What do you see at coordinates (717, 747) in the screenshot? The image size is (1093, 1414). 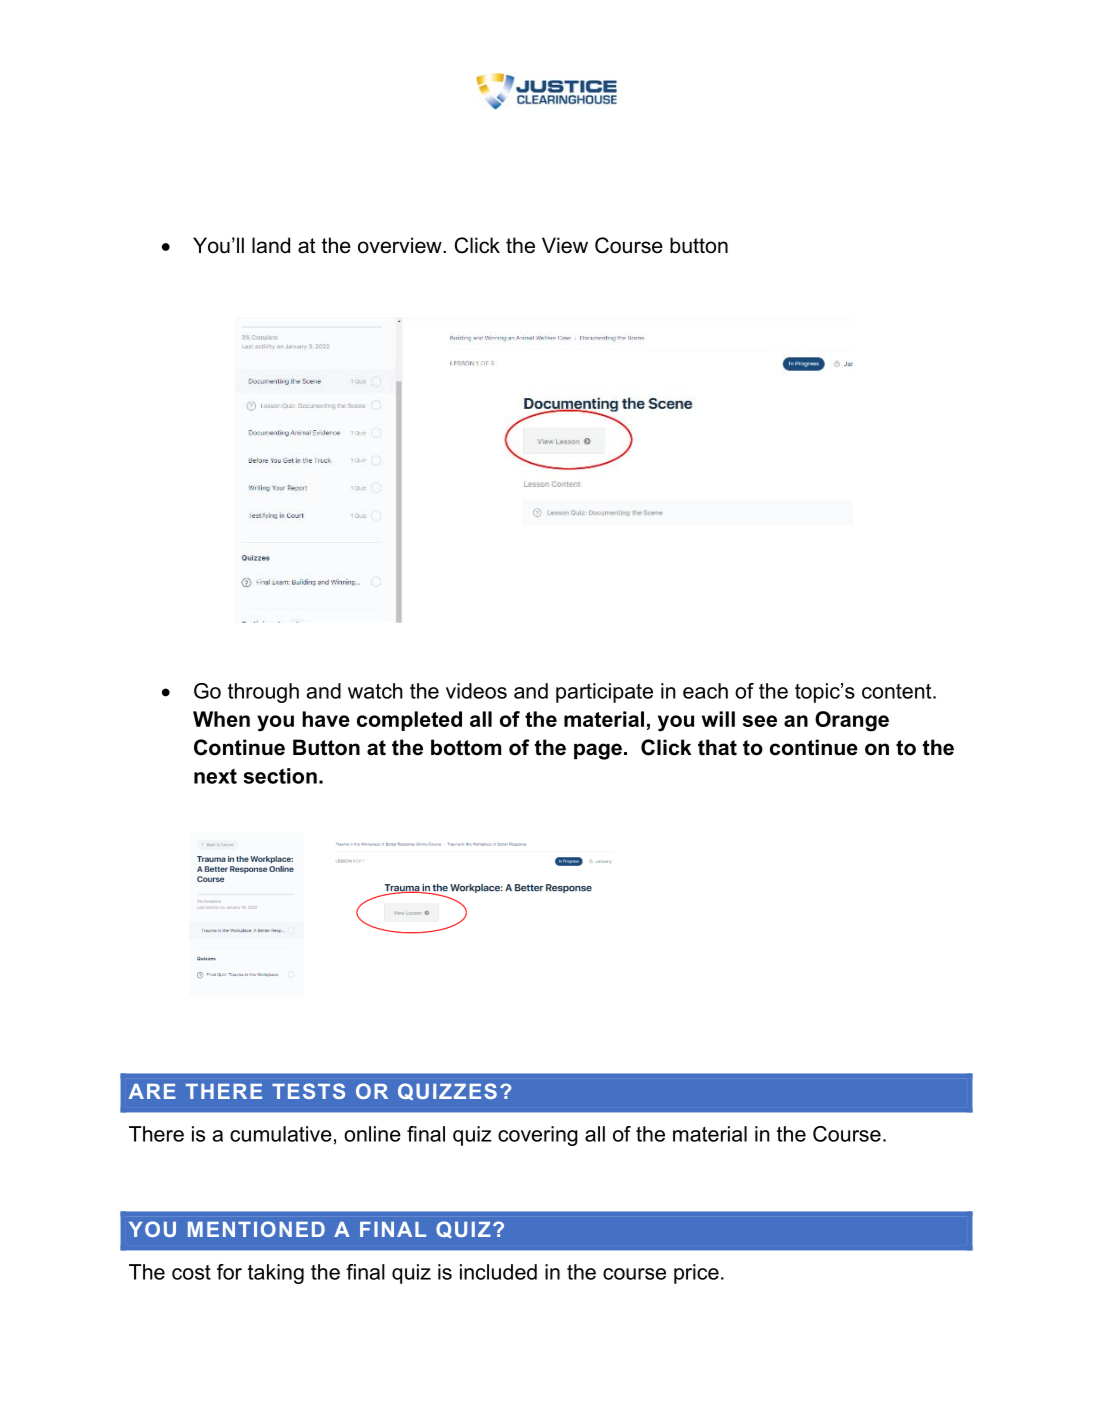 I see `that` at bounding box center [717, 747].
